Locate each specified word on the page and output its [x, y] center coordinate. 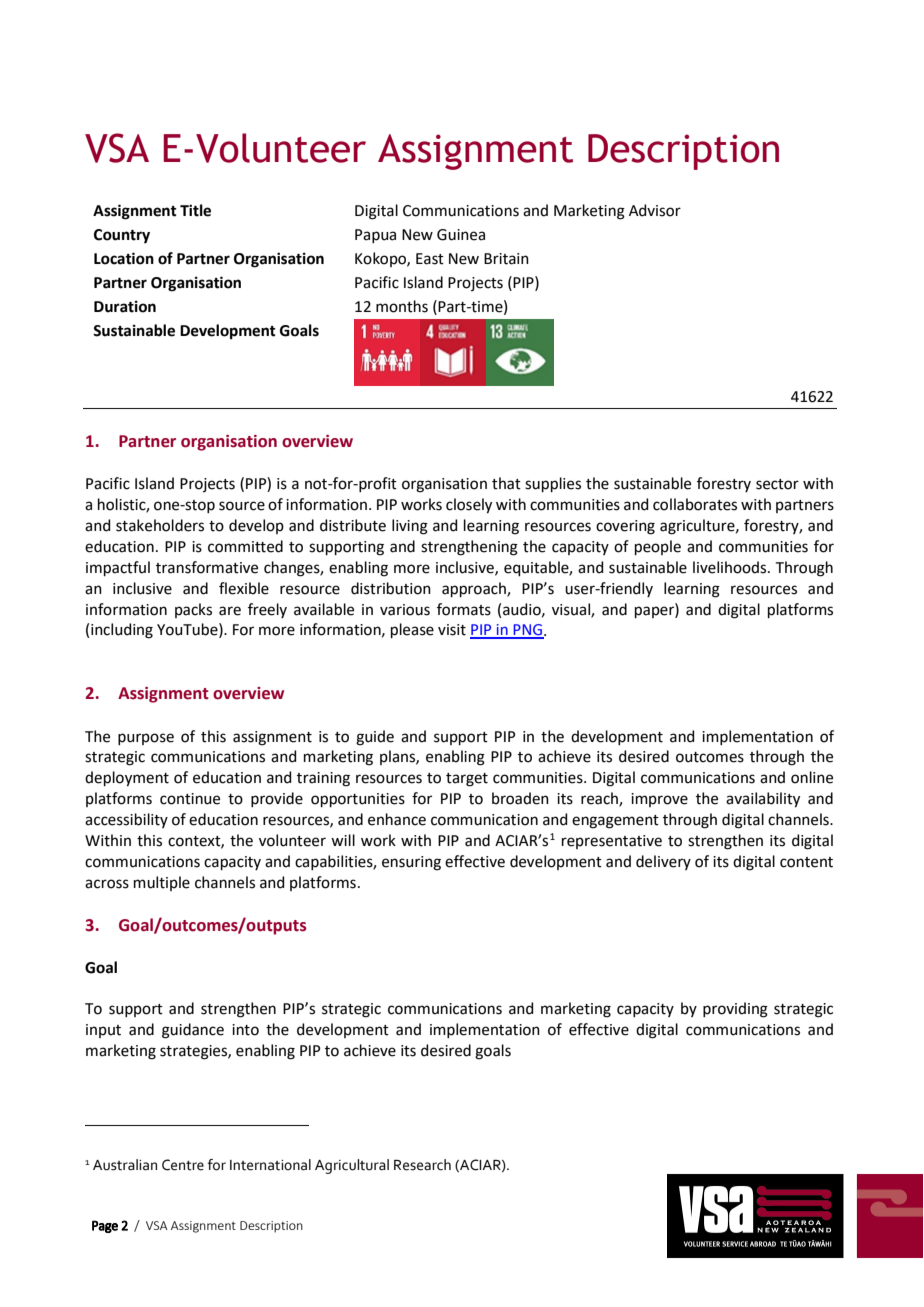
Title [195, 210]
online [812, 777]
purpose [146, 739]
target [467, 780]
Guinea [461, 235]
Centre [183, 1165]
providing [735, 1010]
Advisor [655, 210]
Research [422, 1165]
